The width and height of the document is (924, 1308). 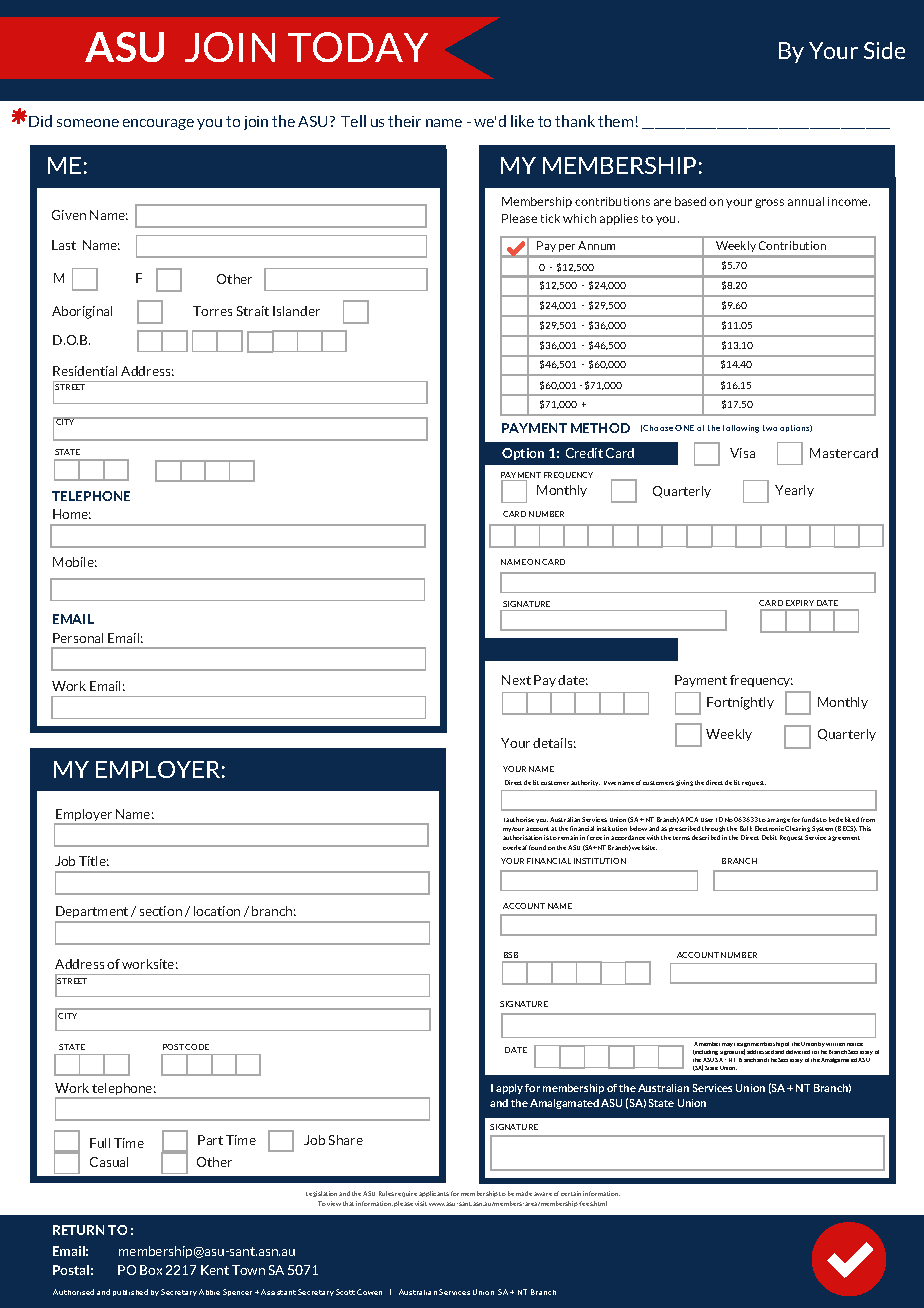 I want to click on gross, so click(x=769, y=203).
